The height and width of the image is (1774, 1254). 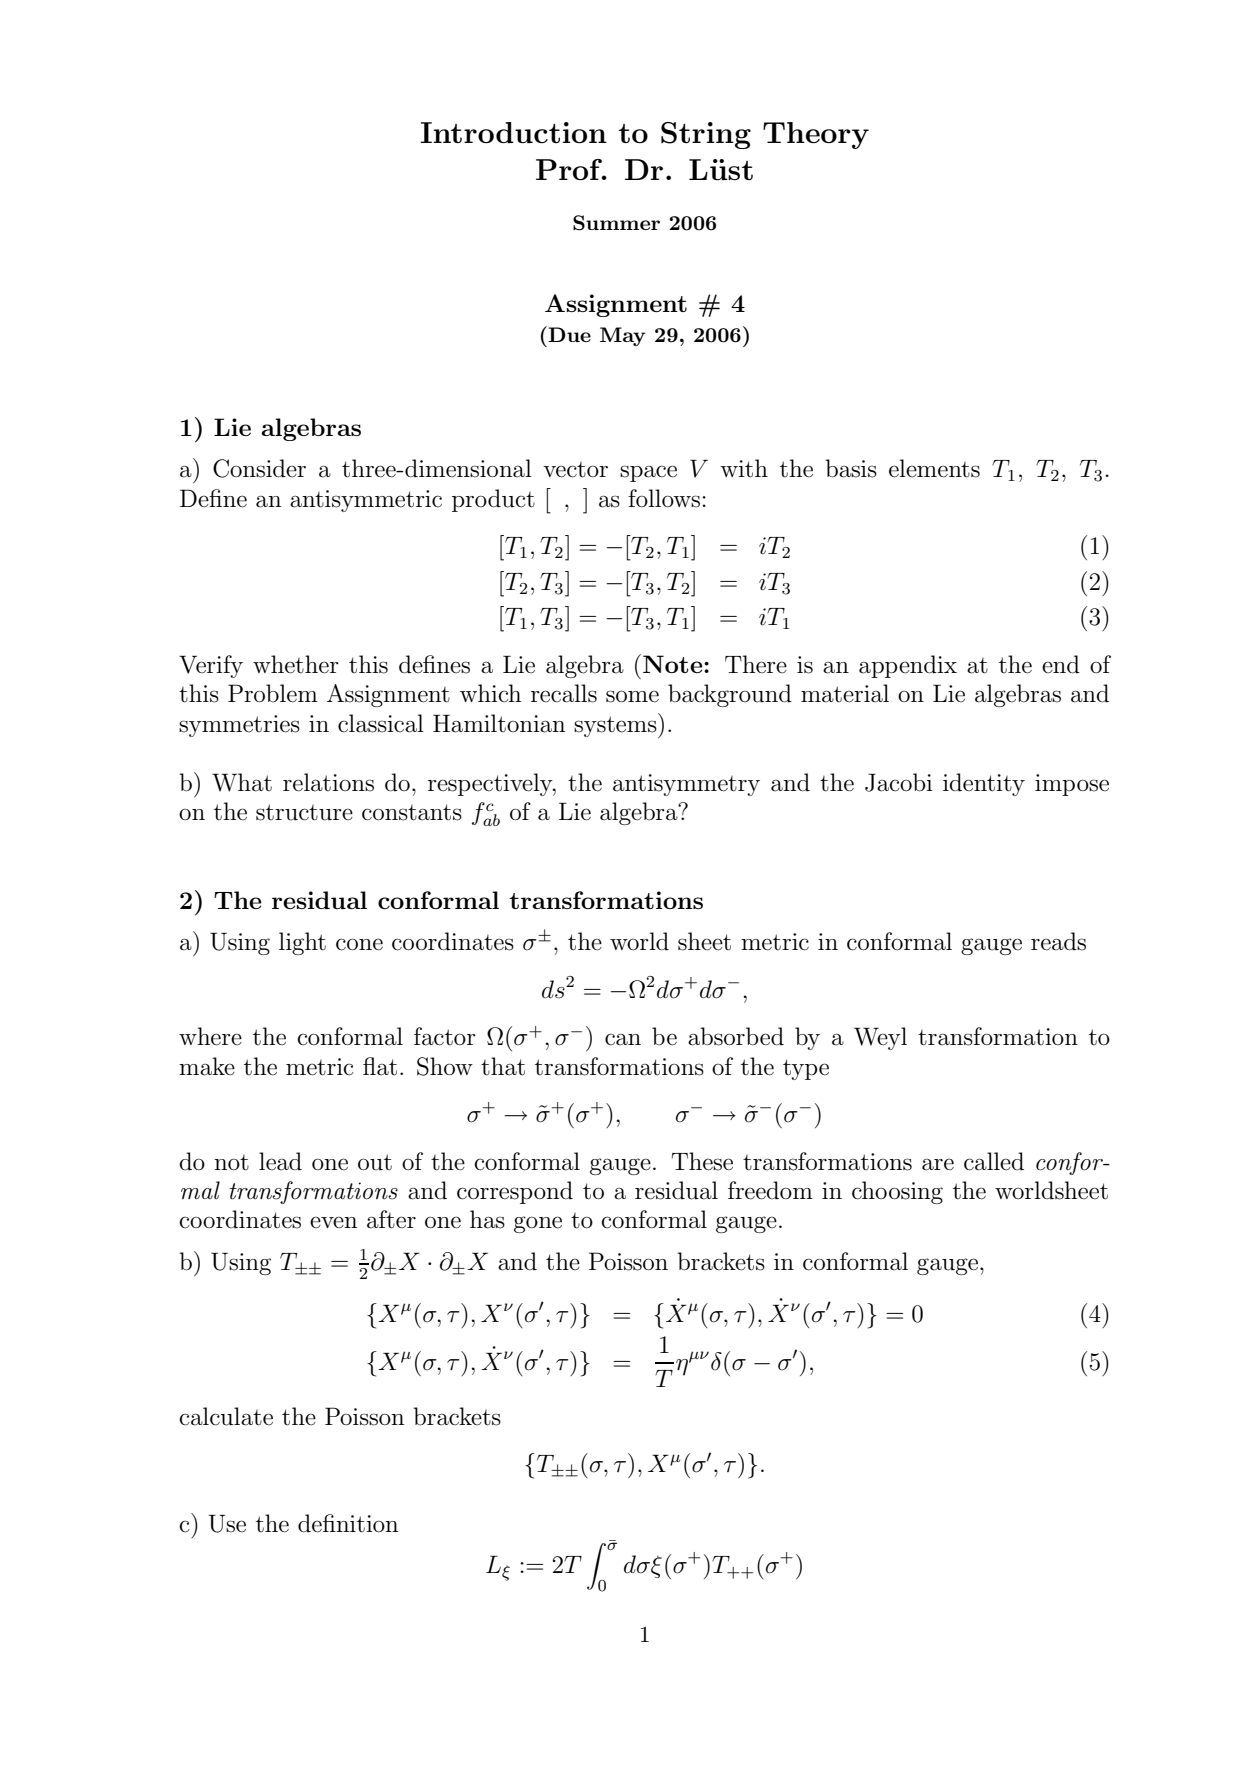 I want to click on systems, so click(x=616, y=727).
